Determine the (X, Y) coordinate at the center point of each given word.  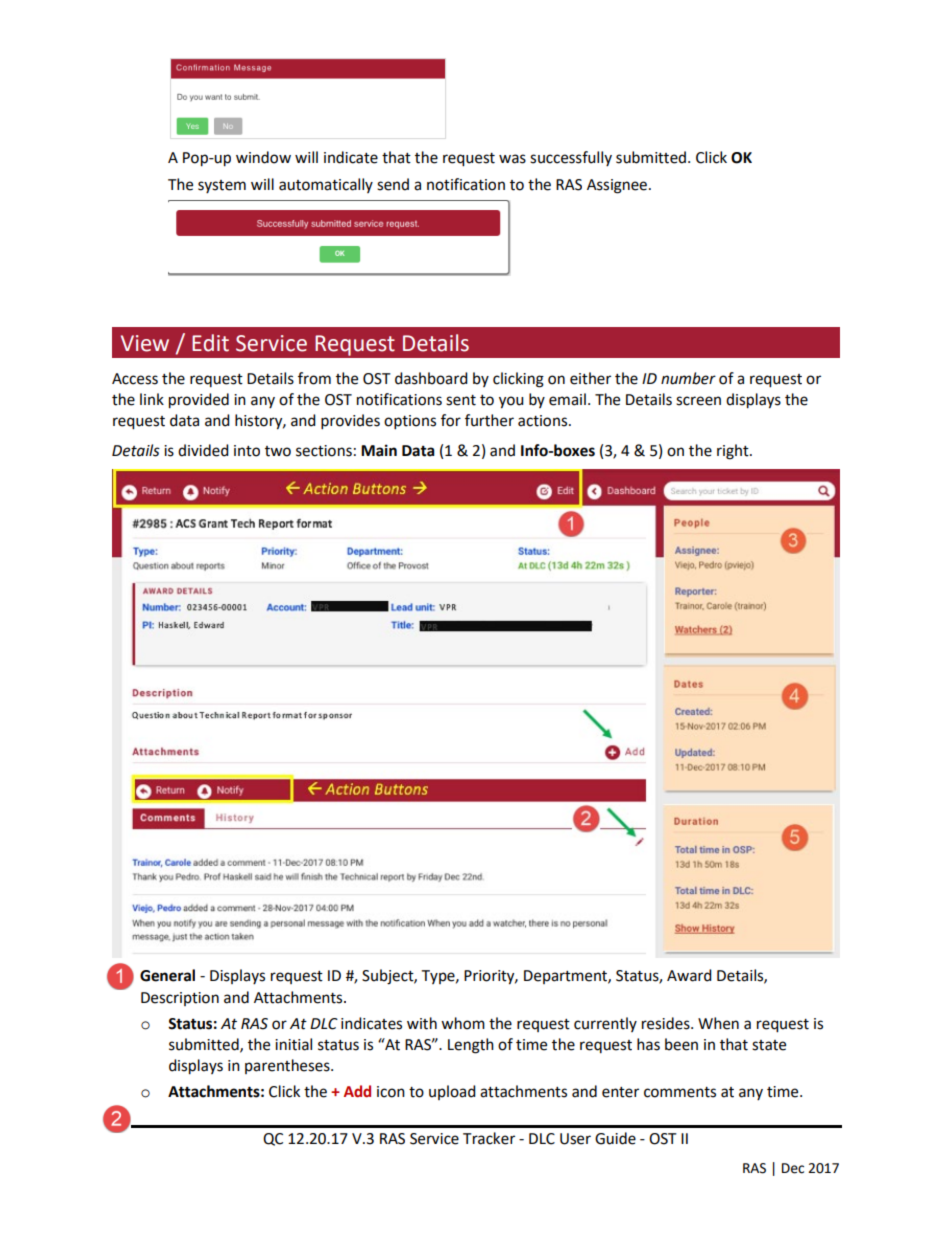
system (222, 186)
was (512, 159)
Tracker (489, 1138)
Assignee (618, 186)
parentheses (288, 1066)
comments (680, 1092)
